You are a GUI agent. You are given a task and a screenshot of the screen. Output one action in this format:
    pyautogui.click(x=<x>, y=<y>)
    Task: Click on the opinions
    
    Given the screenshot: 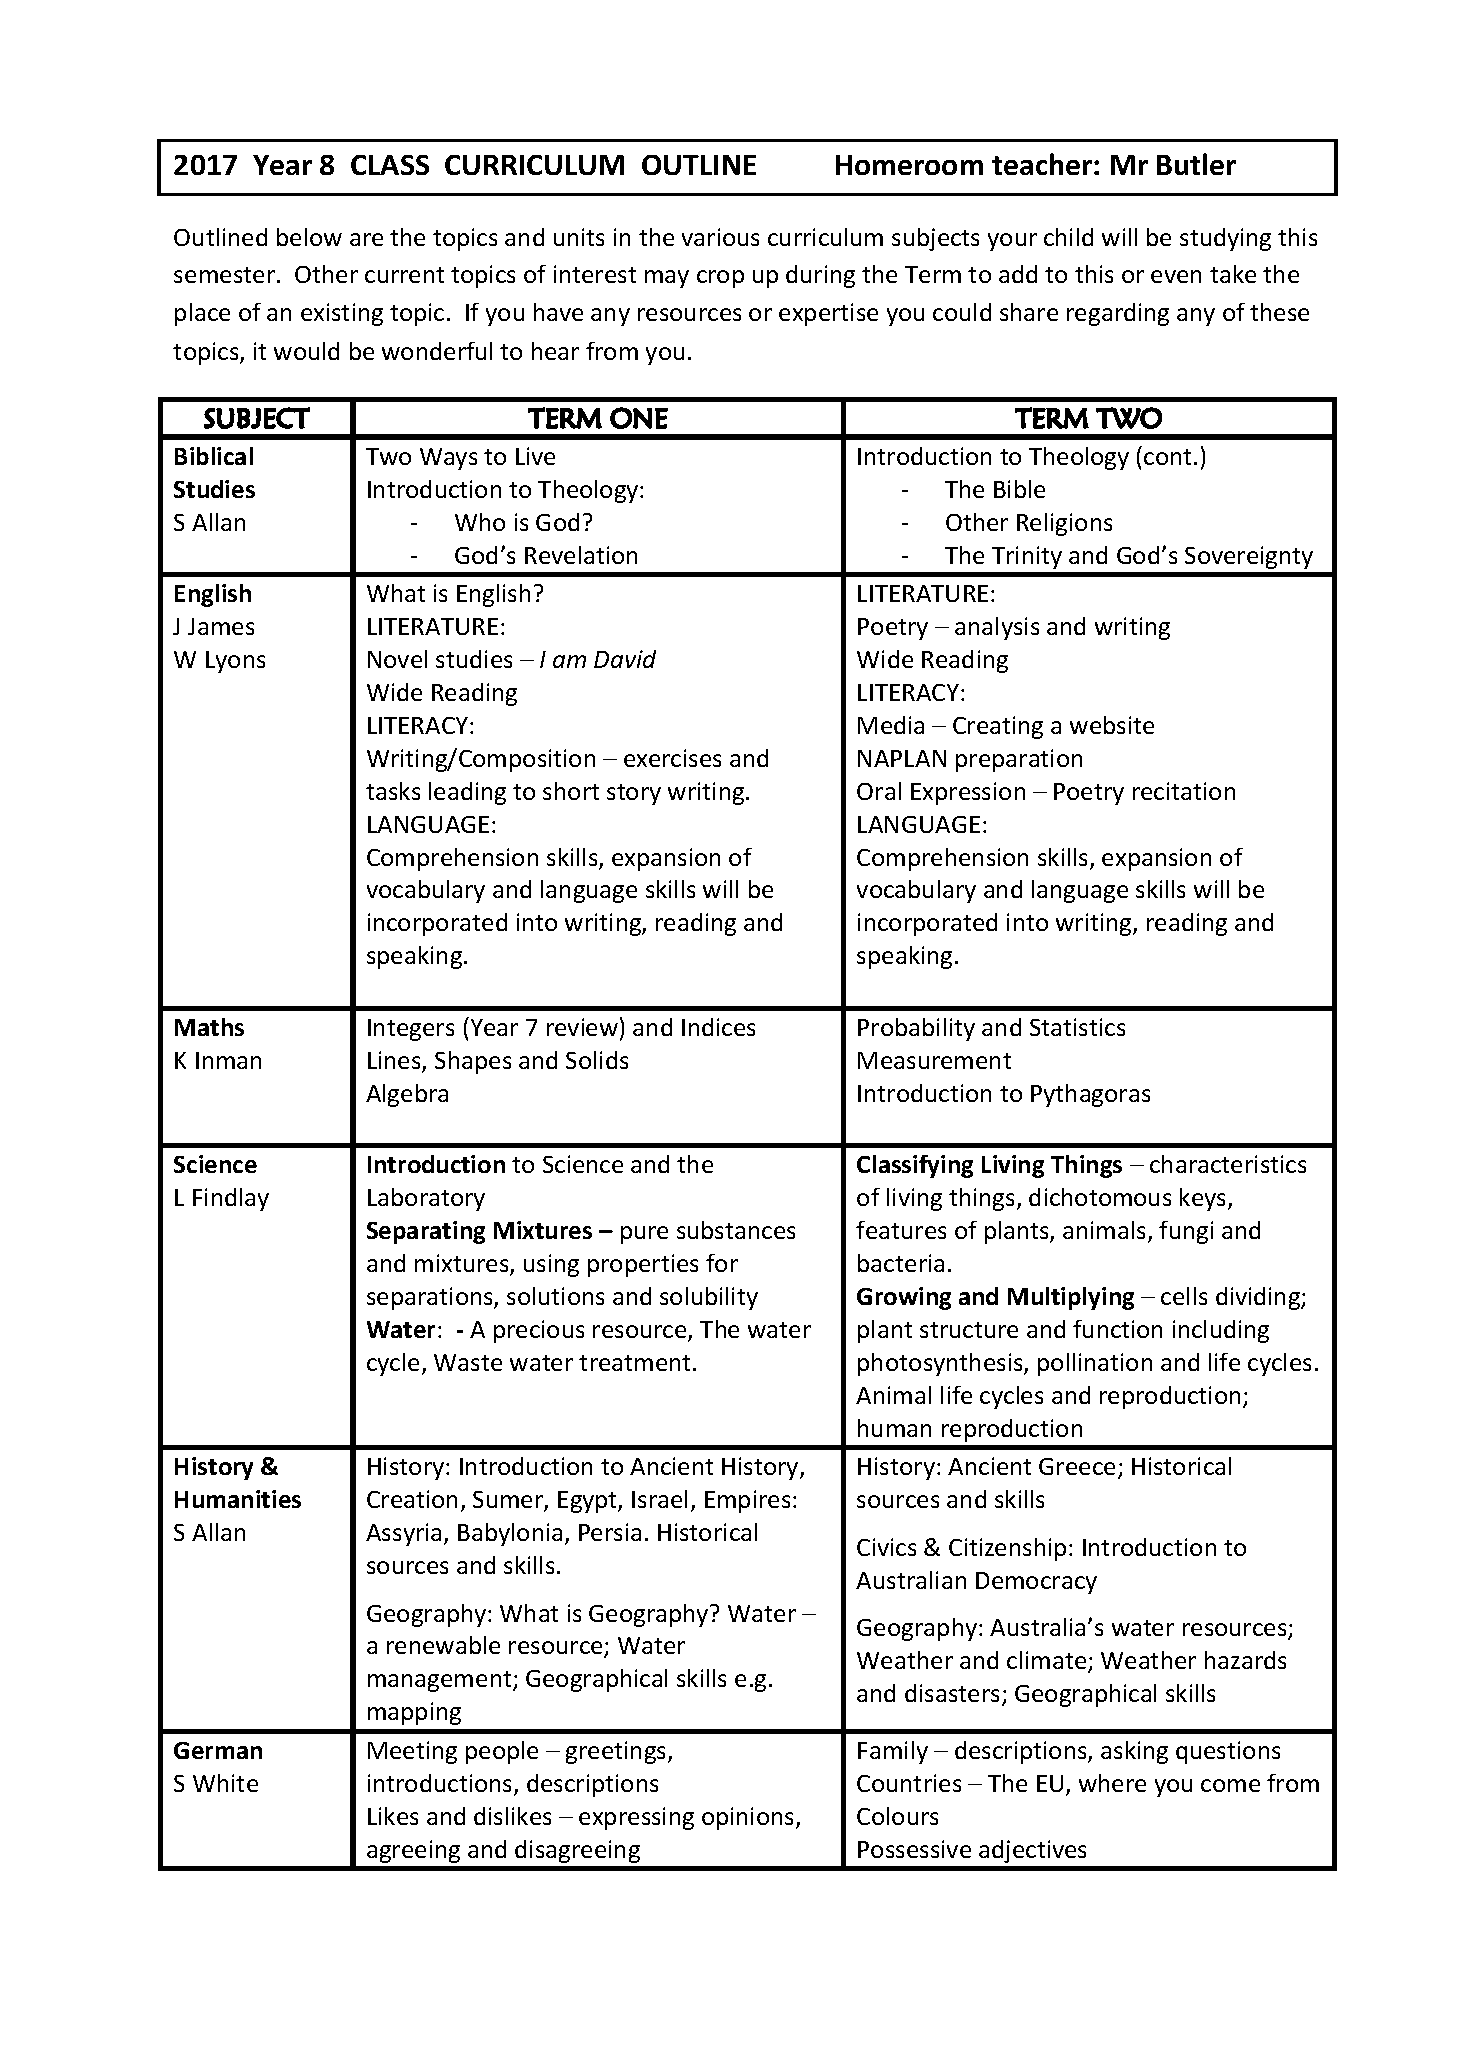 What is the action you would take?
    pyautogui.click(x=749, y=1818)
